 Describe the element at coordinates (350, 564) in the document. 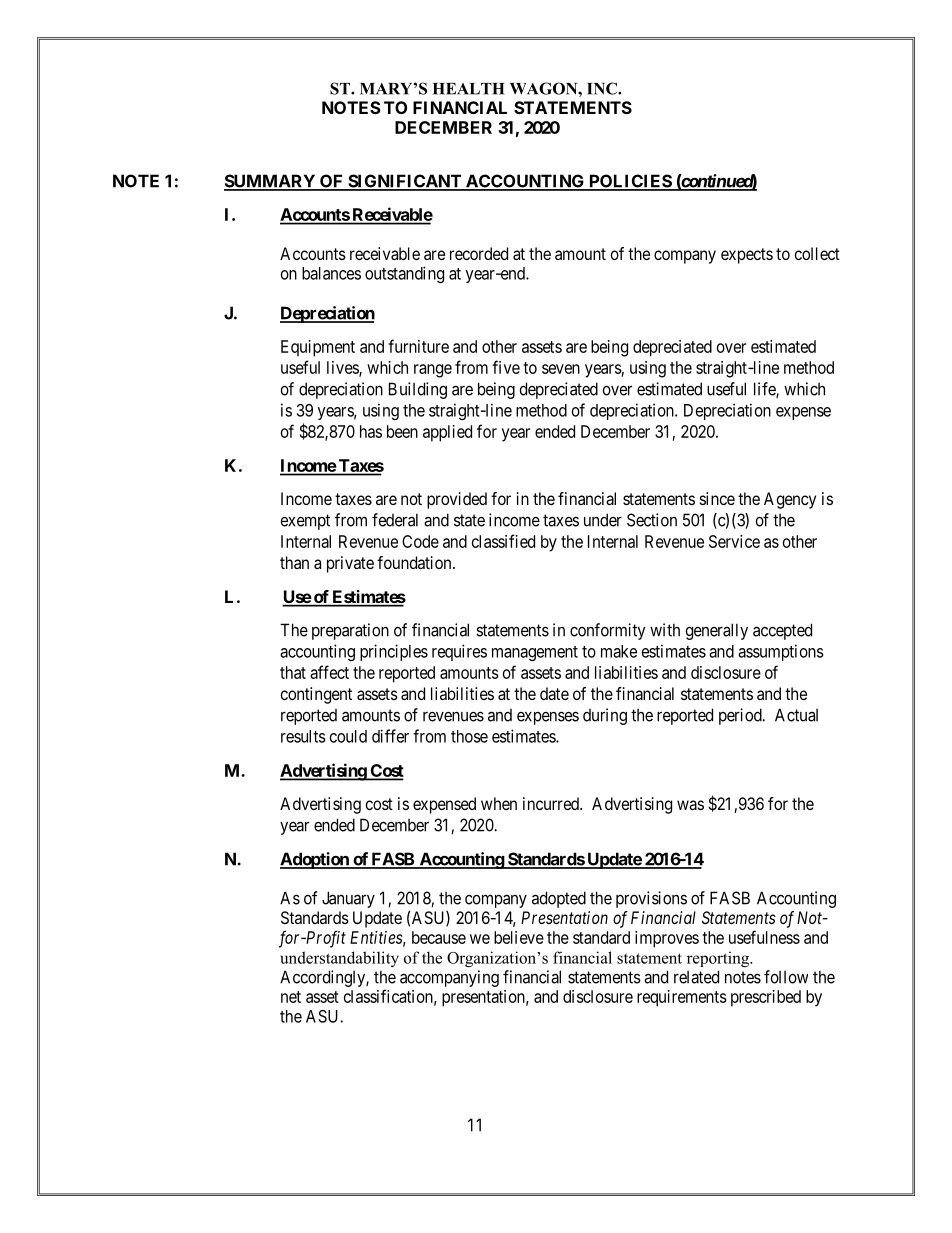

I see `private` at that location.
